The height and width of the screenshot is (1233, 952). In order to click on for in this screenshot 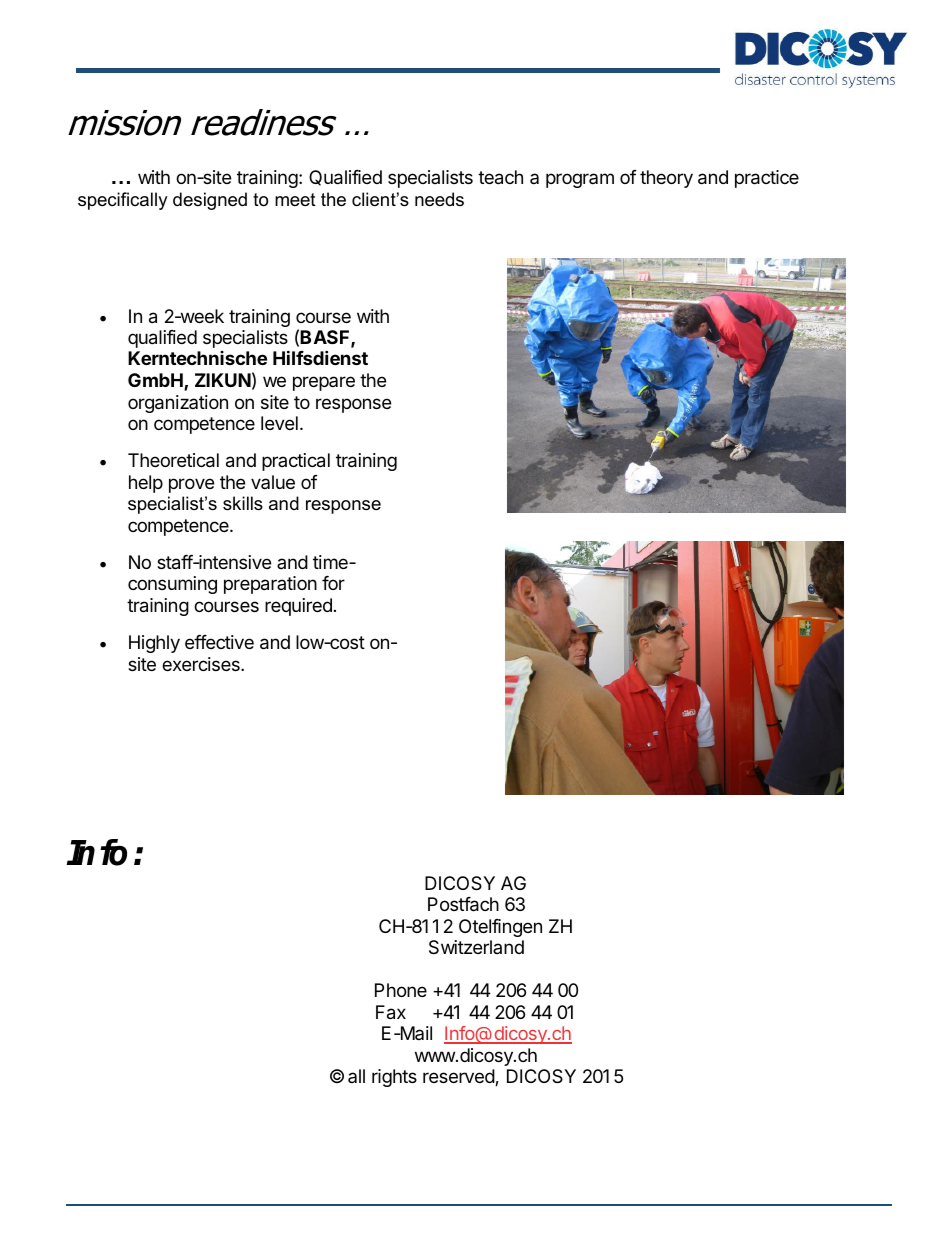, I will do `click(333, 583)`.
